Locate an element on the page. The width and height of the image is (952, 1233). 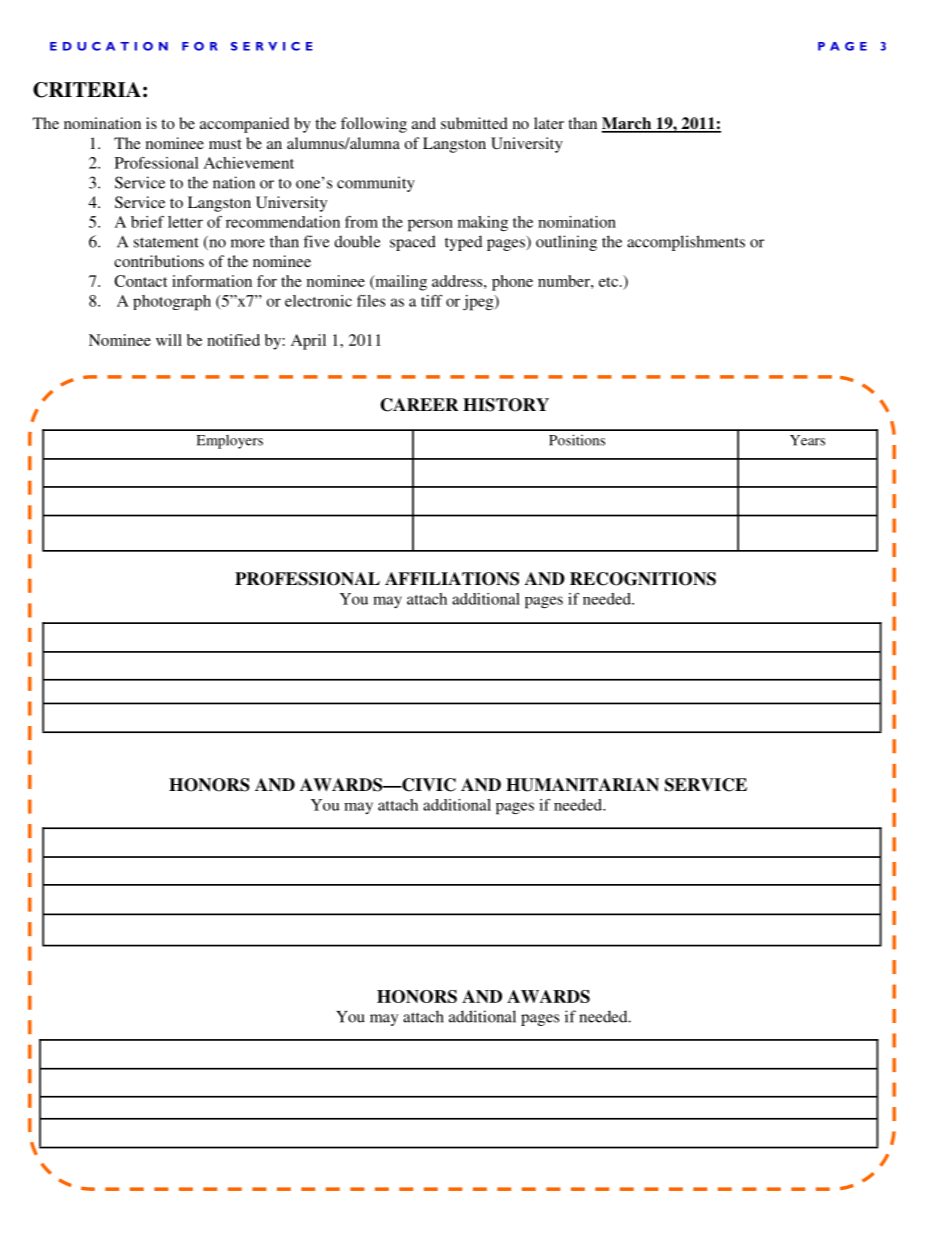
Years is located at coordinates (807, 440).
